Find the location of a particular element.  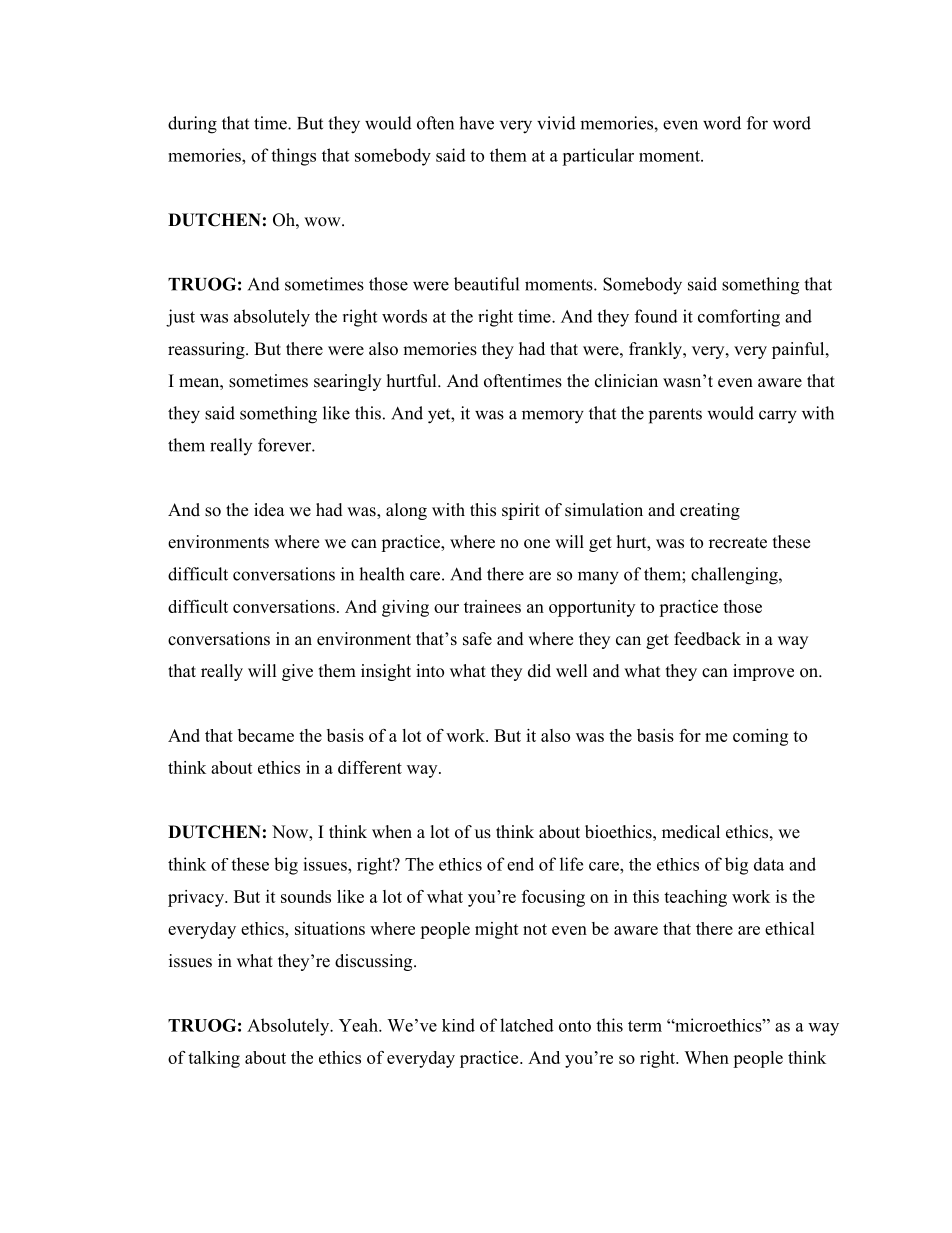

have is located at coordinates (476, 123).
